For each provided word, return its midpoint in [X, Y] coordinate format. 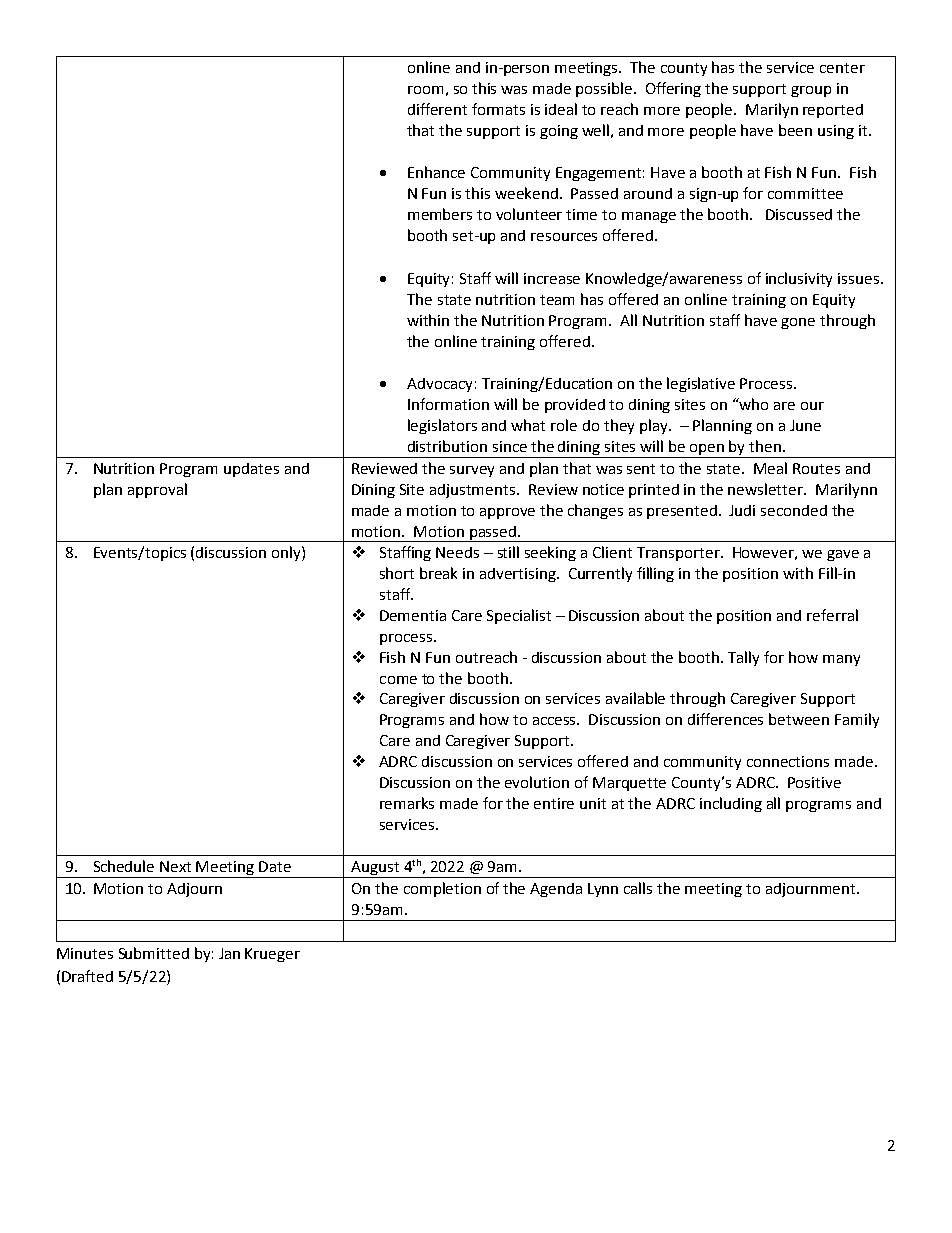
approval [157, 490]
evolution [537, 782]
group [811, 91]
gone [798, 323]
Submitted [154, 953]
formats [498, 109]
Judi [742, 510]
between [799, 719]
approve [507, 513]
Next [175, 866]
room [425, 90]
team [557, 300]
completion [442, 889]
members [440, 214]
